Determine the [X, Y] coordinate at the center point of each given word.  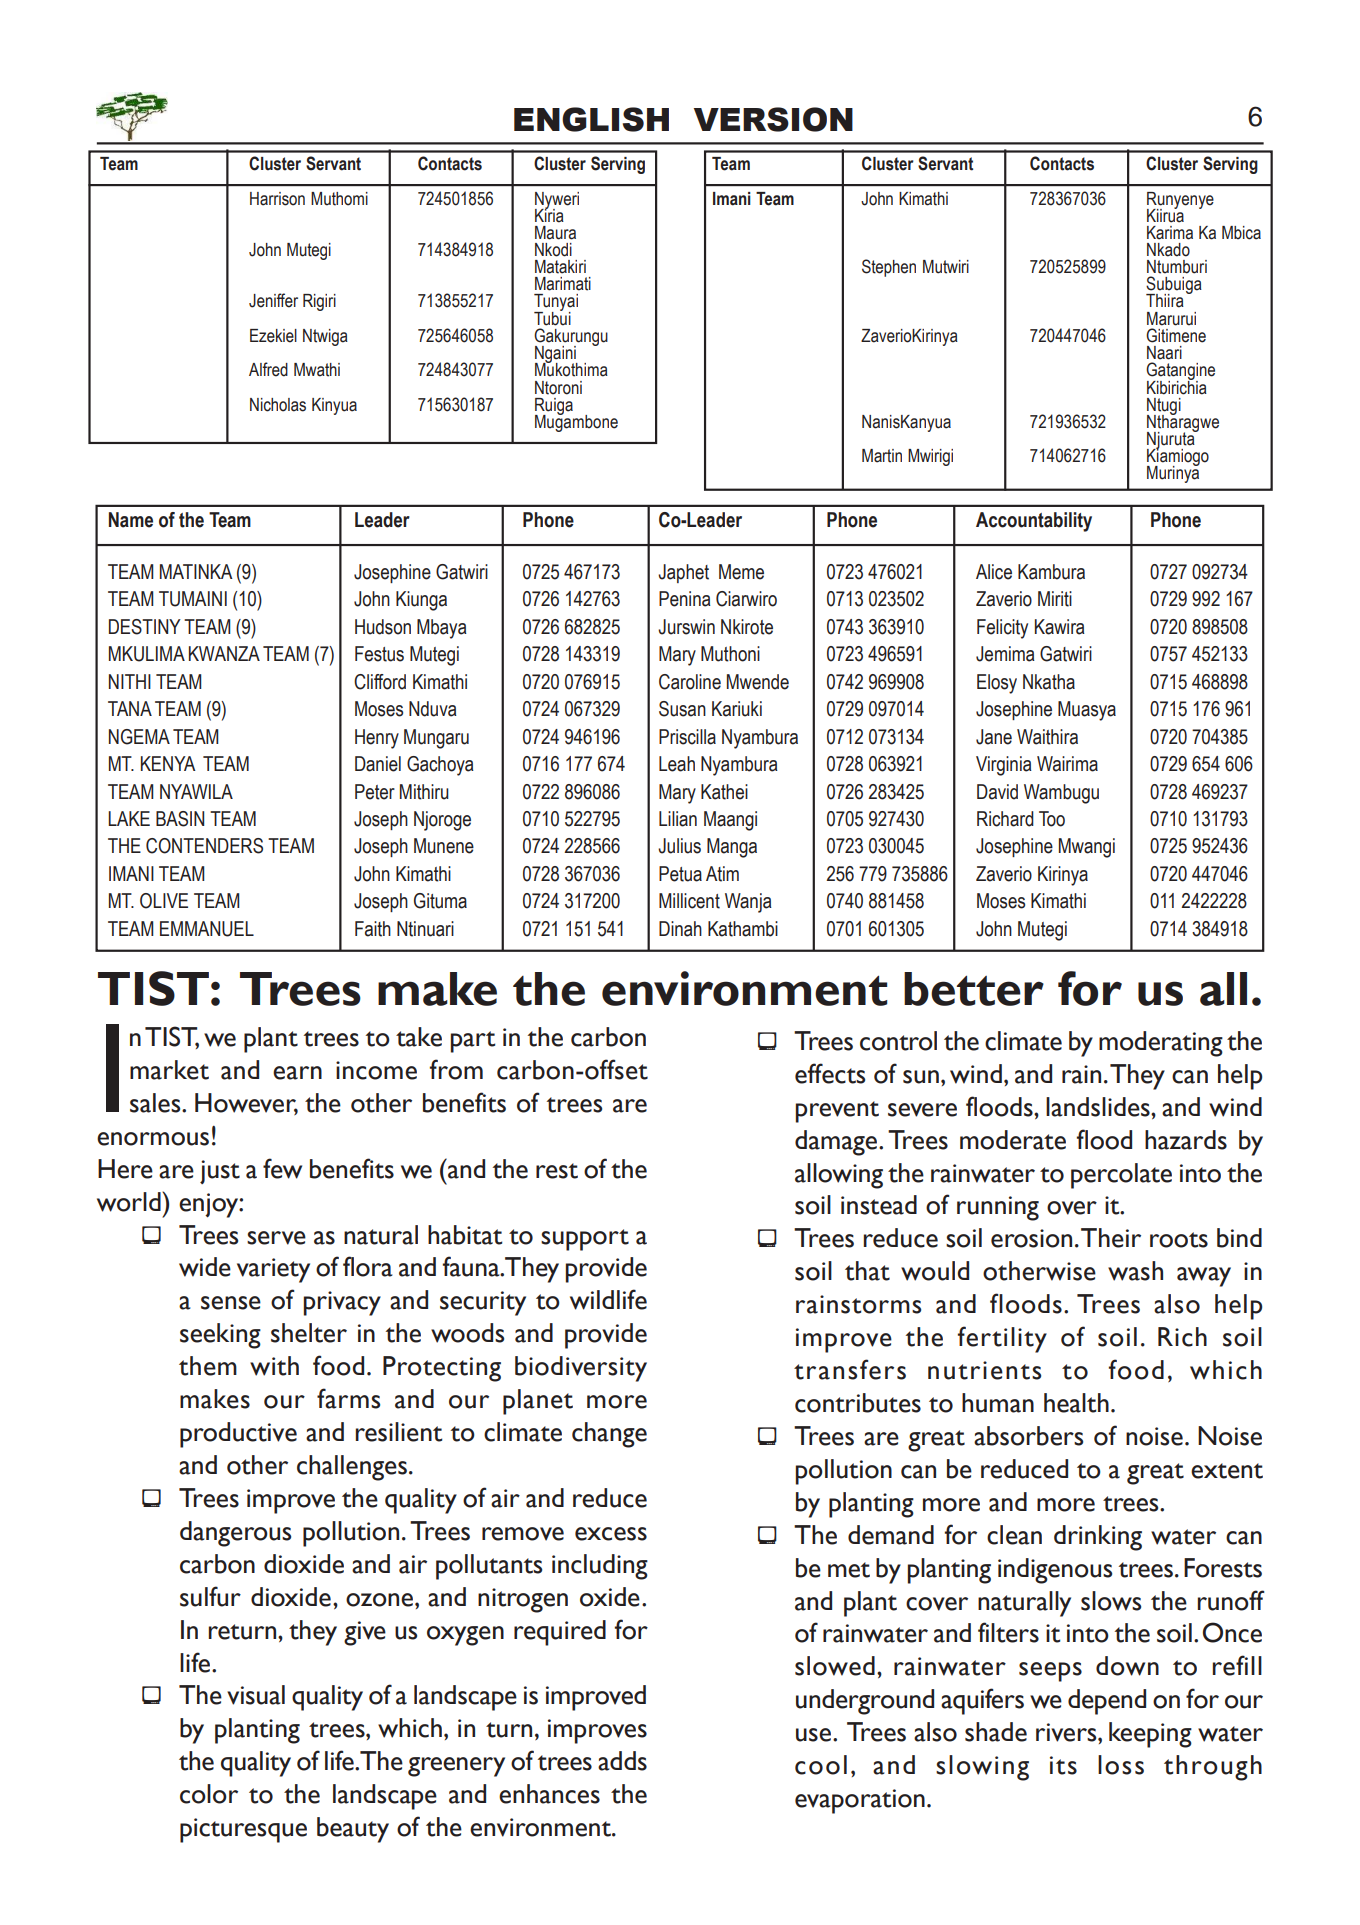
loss [1121, 1765]
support [585, 1240]
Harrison [277, 199]
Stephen [889, 268]
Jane [994, 737]
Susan [682, 709]
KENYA [168, 763]
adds [622, 1761]
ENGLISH [591, 119]
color [209, 1794]
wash [1135, 1271]
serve [276, 1238]
